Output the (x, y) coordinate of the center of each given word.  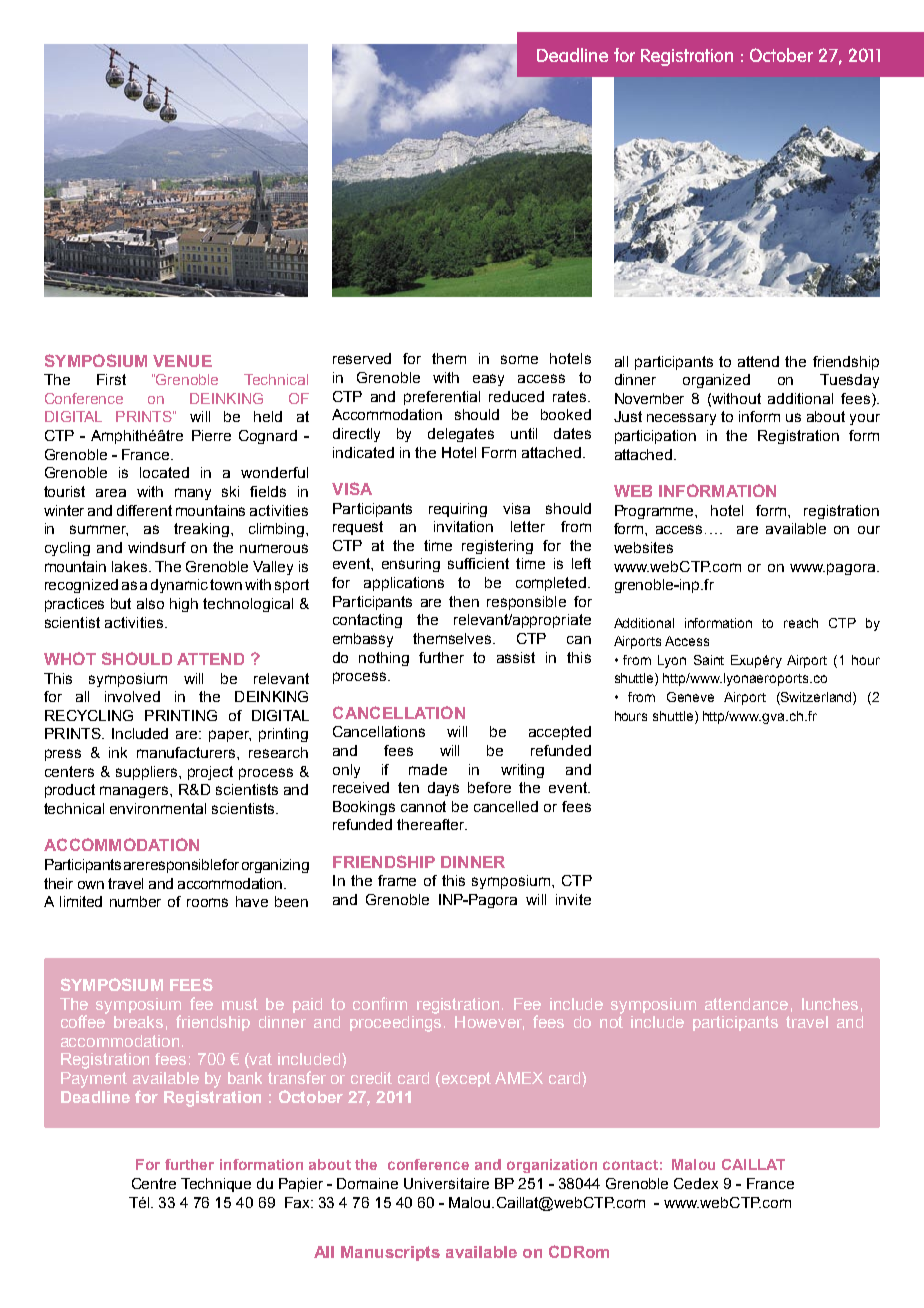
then (464, 601)
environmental (158, 808)
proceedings (395, 1022)
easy (488, 380)
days (443, 789)
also (150, 603)
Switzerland (816, 698)
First (111, 379)
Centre (154, 1183)
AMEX (519, 1078)
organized (716, 381)
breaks (138, 1022)
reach (801, 623)
